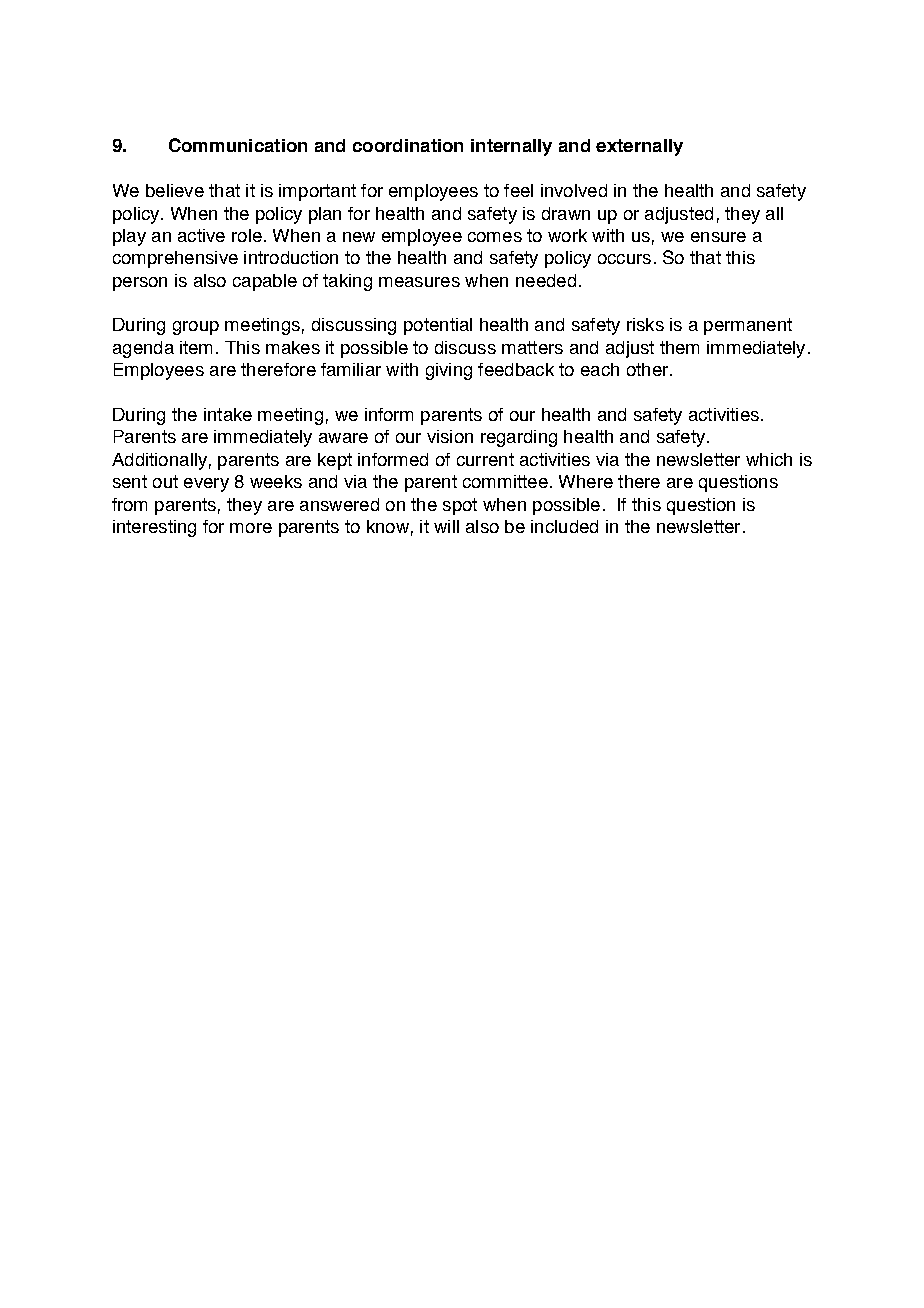 The width and height of the document is (924, 1308). Describe the element at coordinates (639, 147) in the document. I see `externally` at that location.
